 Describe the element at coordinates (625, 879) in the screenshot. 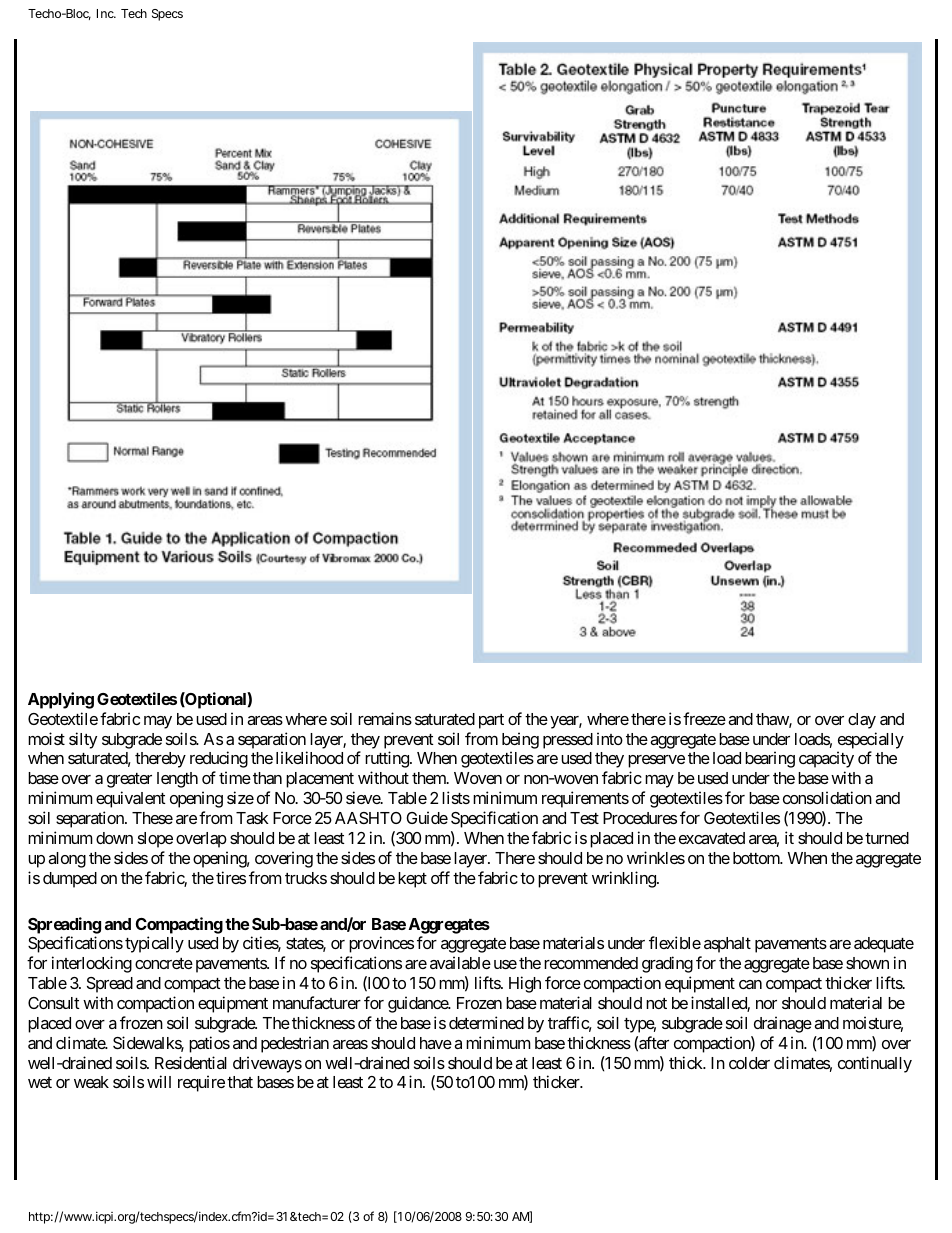

I see `wrinkling` at that location.
